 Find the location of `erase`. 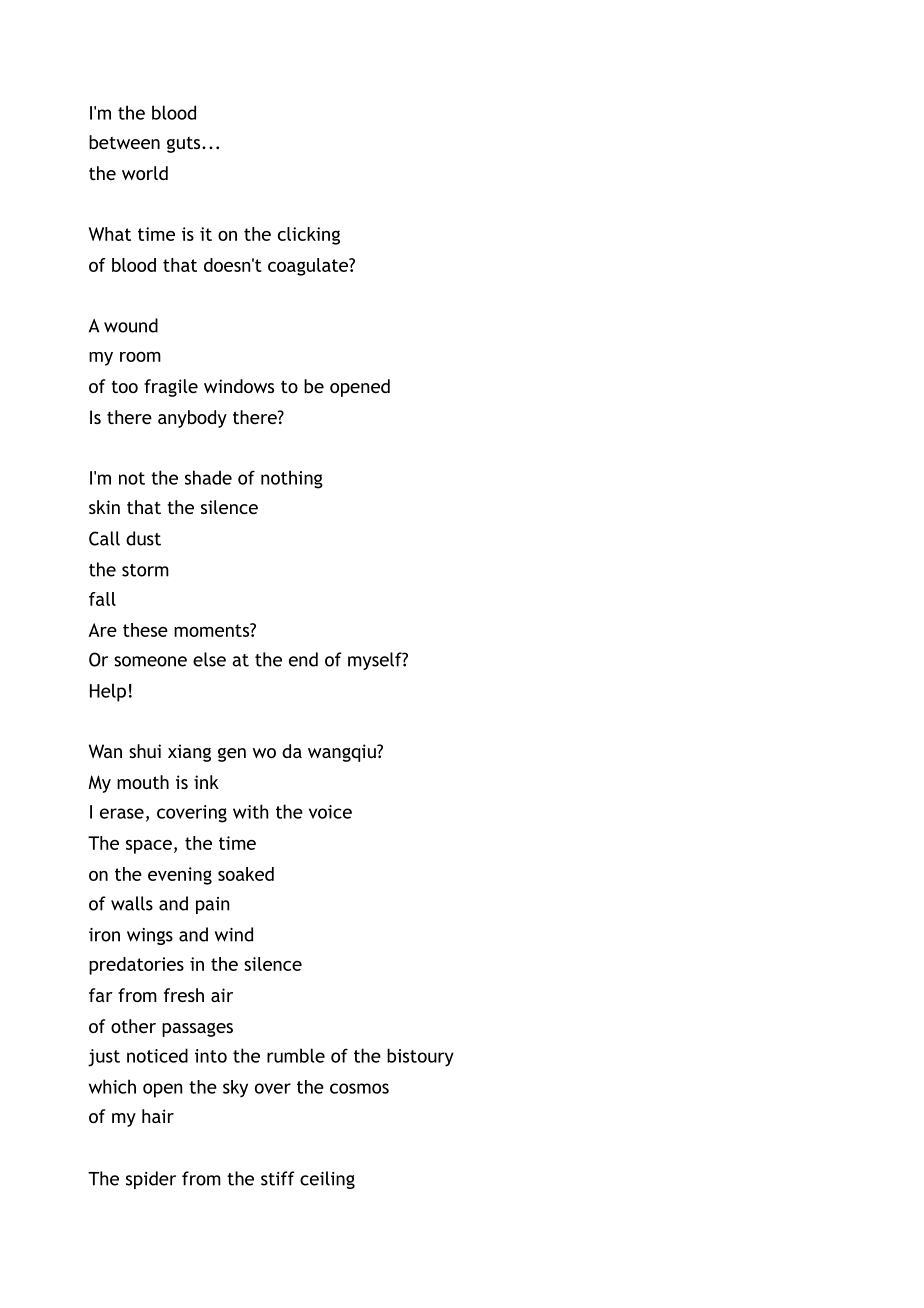

erase is located at coordinates (122, 813).
